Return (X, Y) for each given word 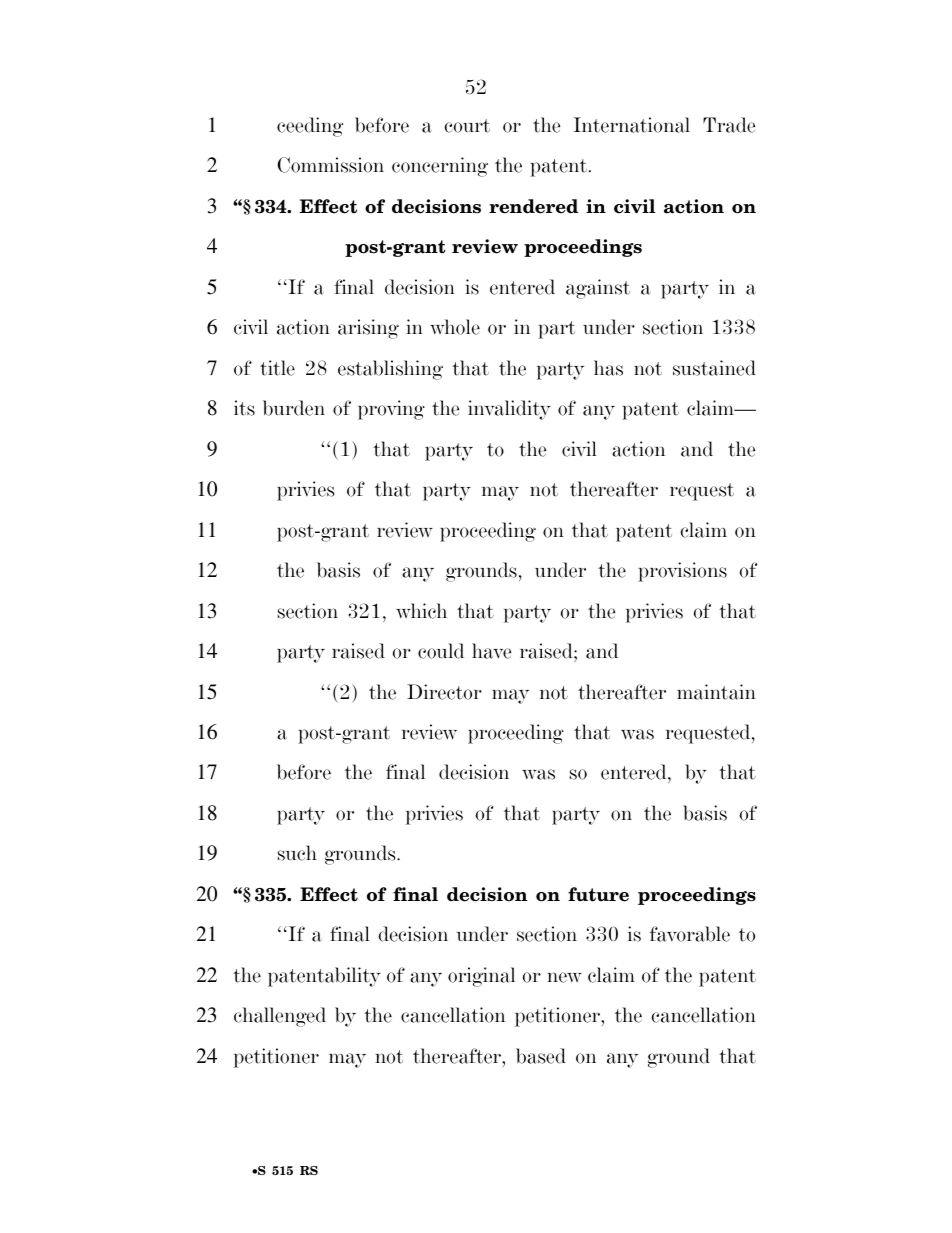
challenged (280, 1017)
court (467, 126)
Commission (330, 165)
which (421, 611)
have (491, 651)
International (631, 125)
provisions (682, 572)
